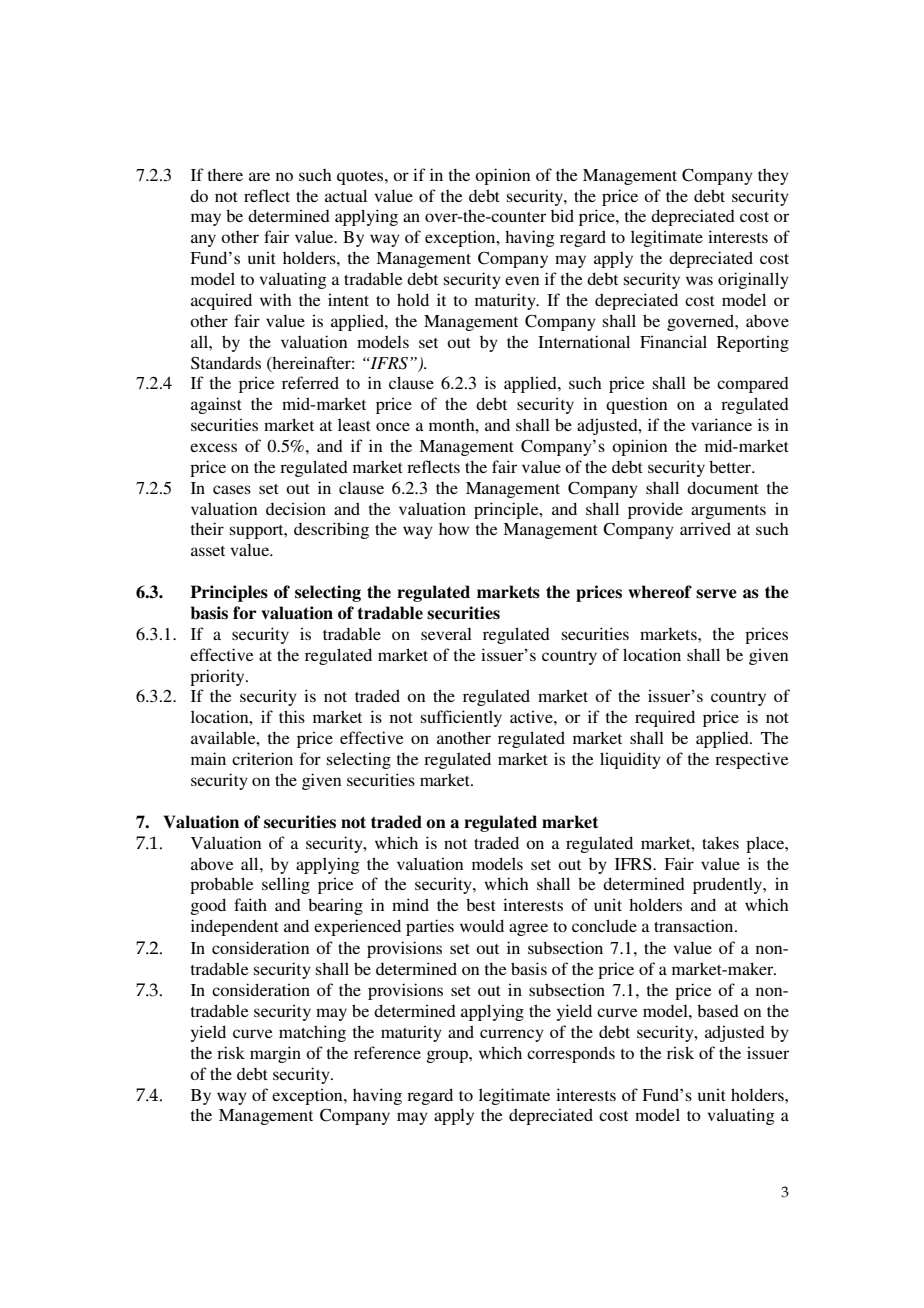  What do you see at coordinates (716, 594) in the document?
I see `serve` at bounding box center [716, 594].
